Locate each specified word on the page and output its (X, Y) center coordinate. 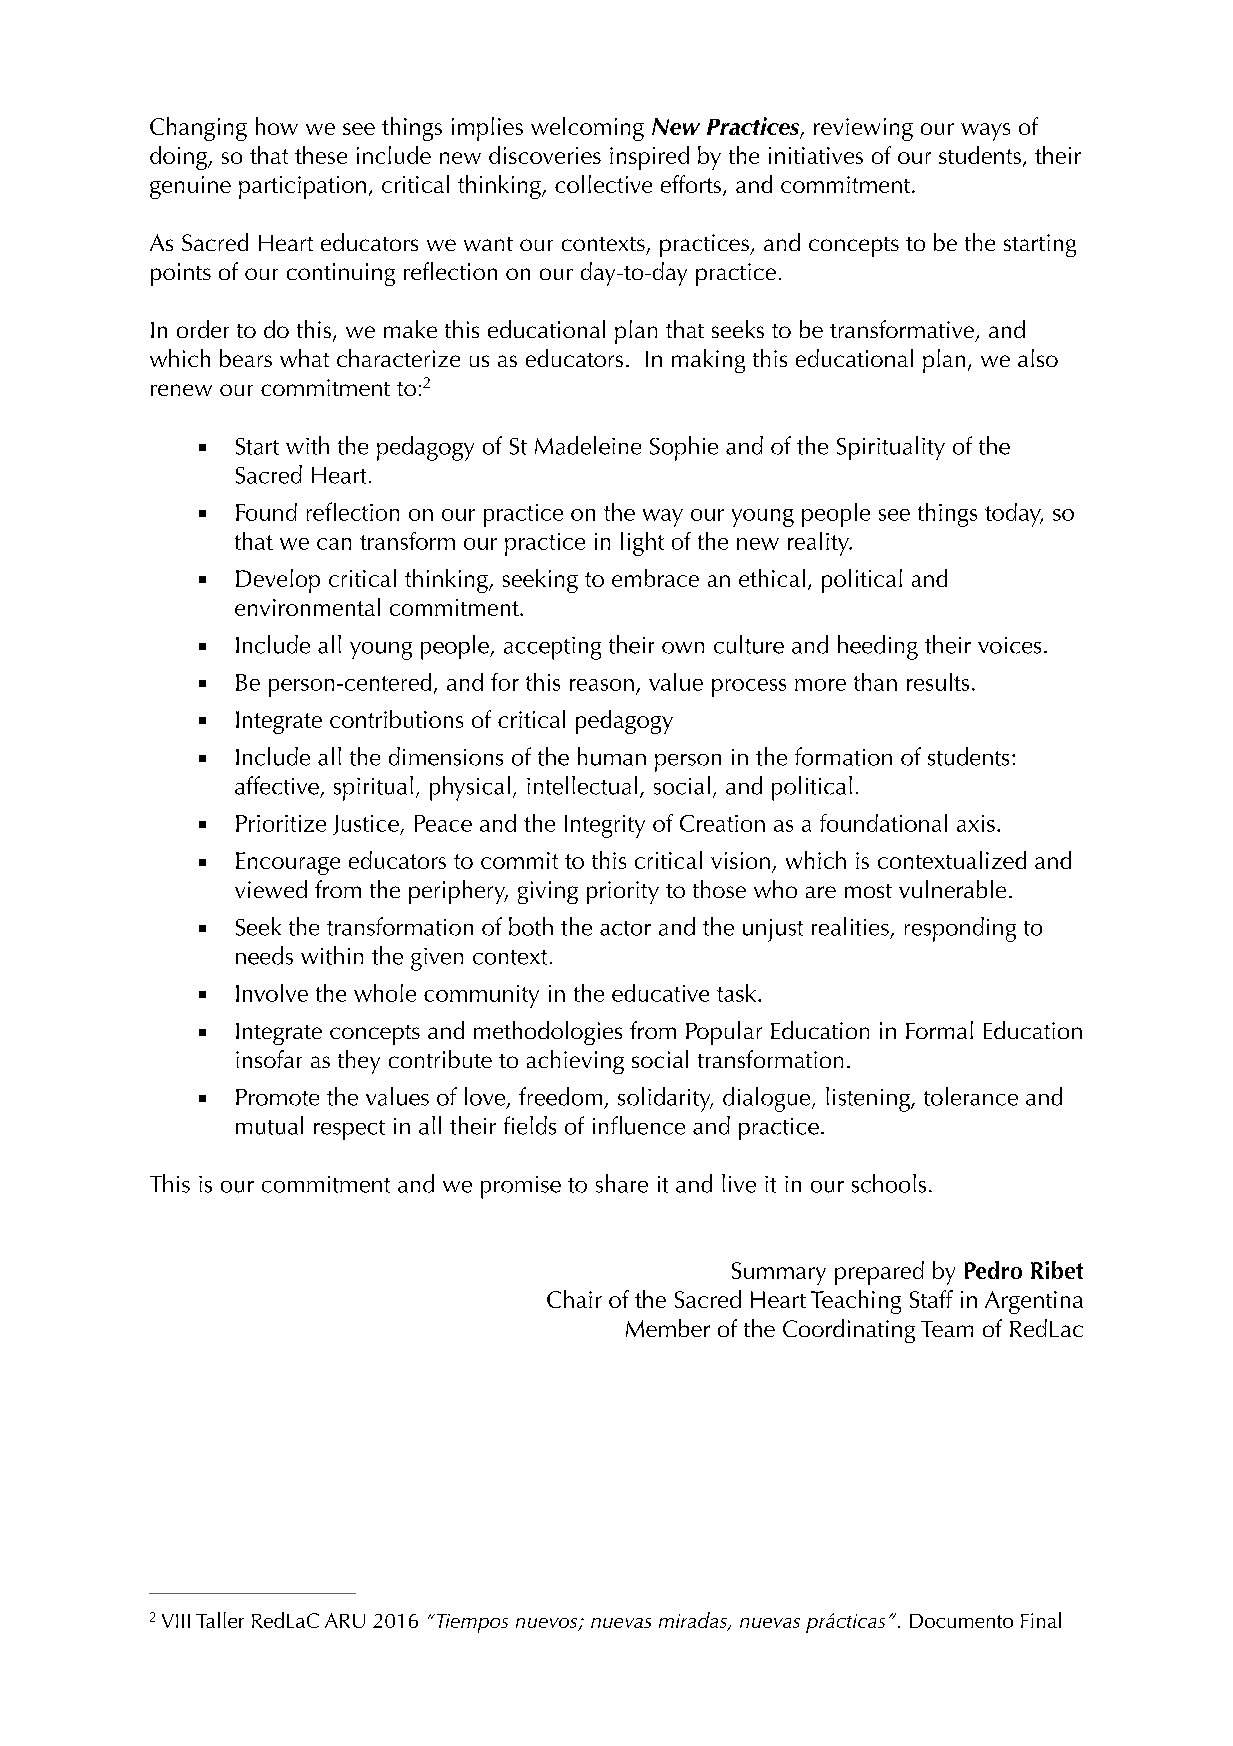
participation (302, 187)
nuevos (548, 1624)
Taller (220, 1620)
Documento (961, 1621)
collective (603, 184)
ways (985, 132)
